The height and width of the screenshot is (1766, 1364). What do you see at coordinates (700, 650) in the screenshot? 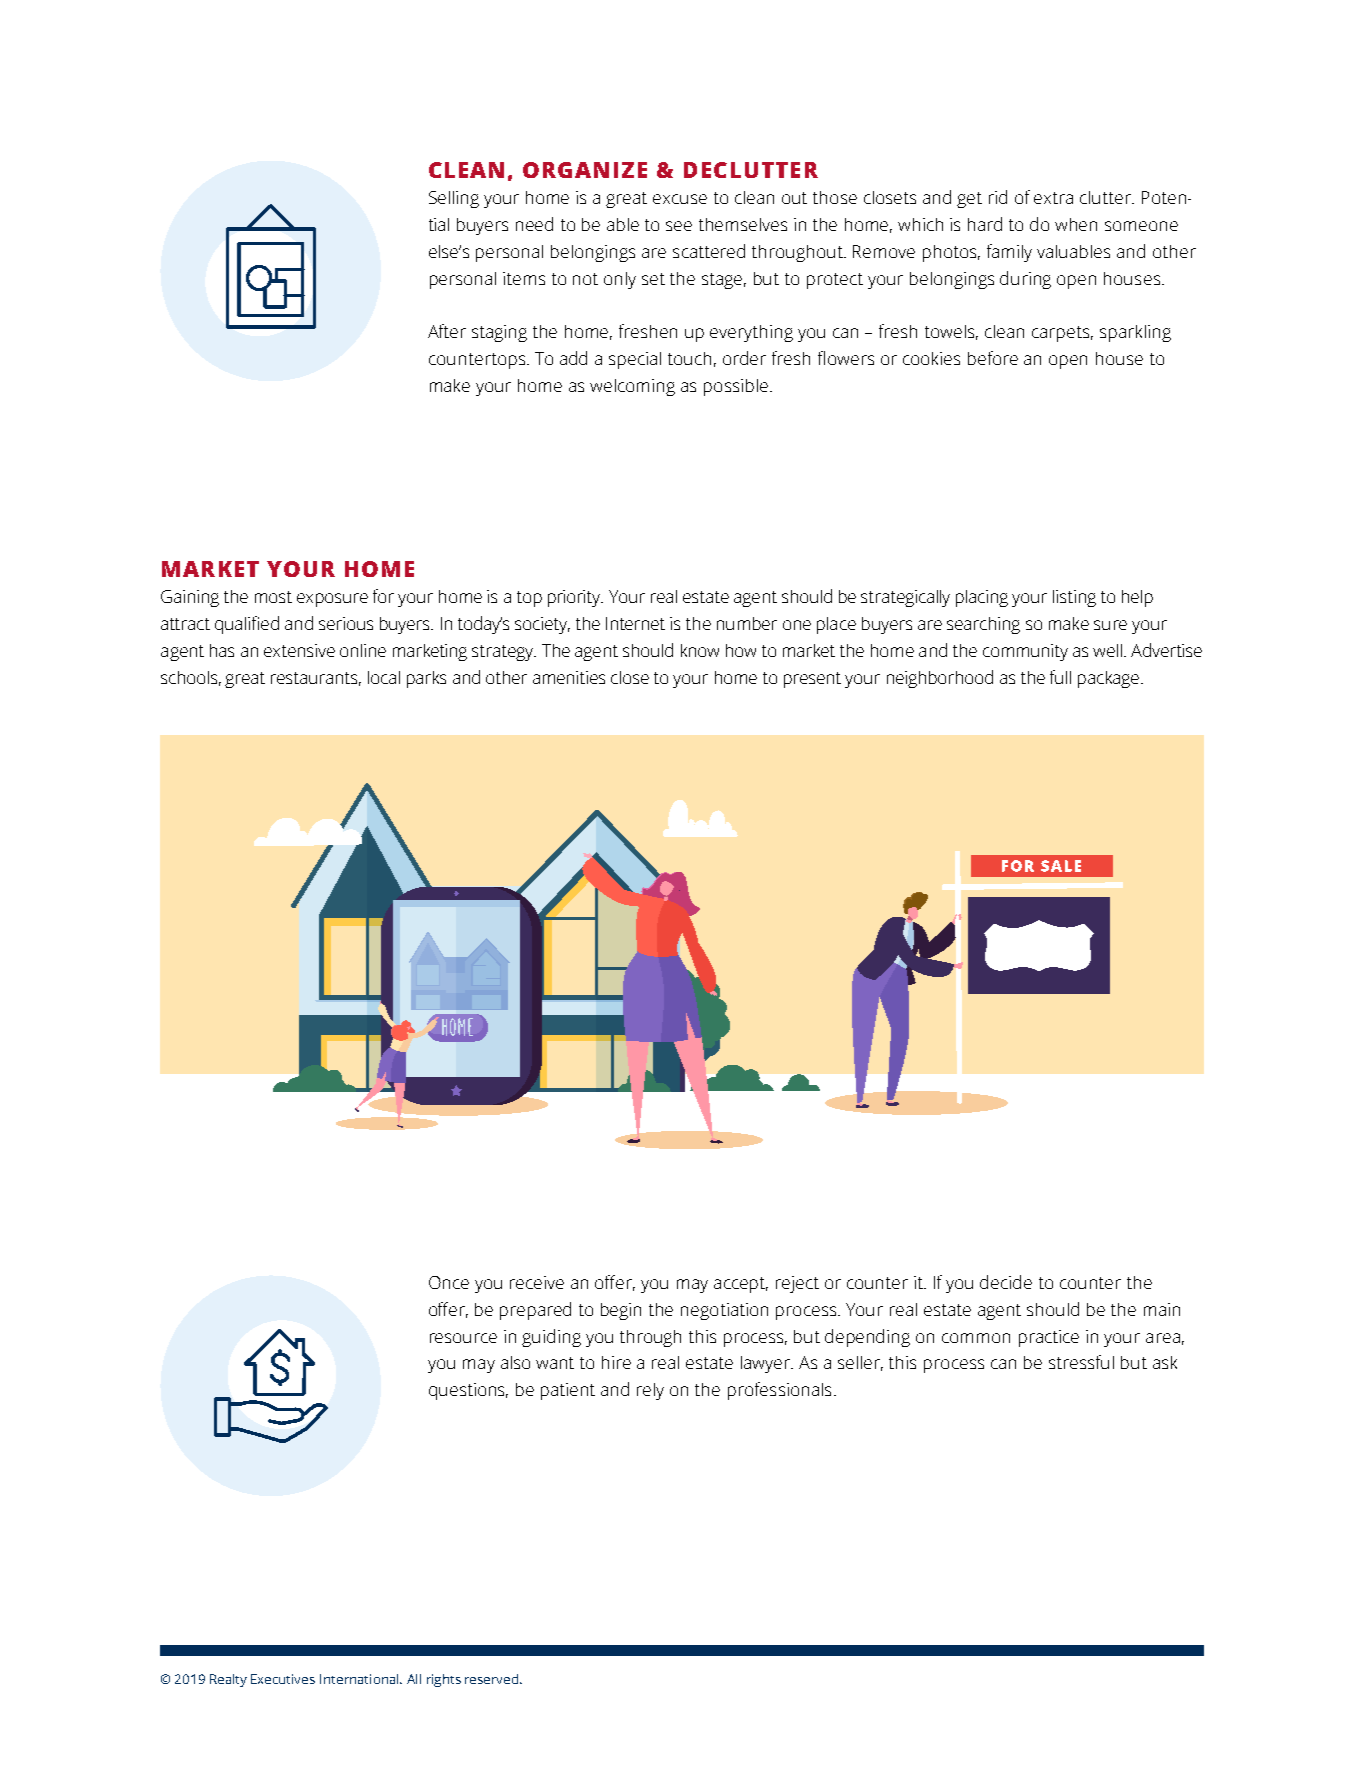
I see `know` at bounding box center [700, 650].
